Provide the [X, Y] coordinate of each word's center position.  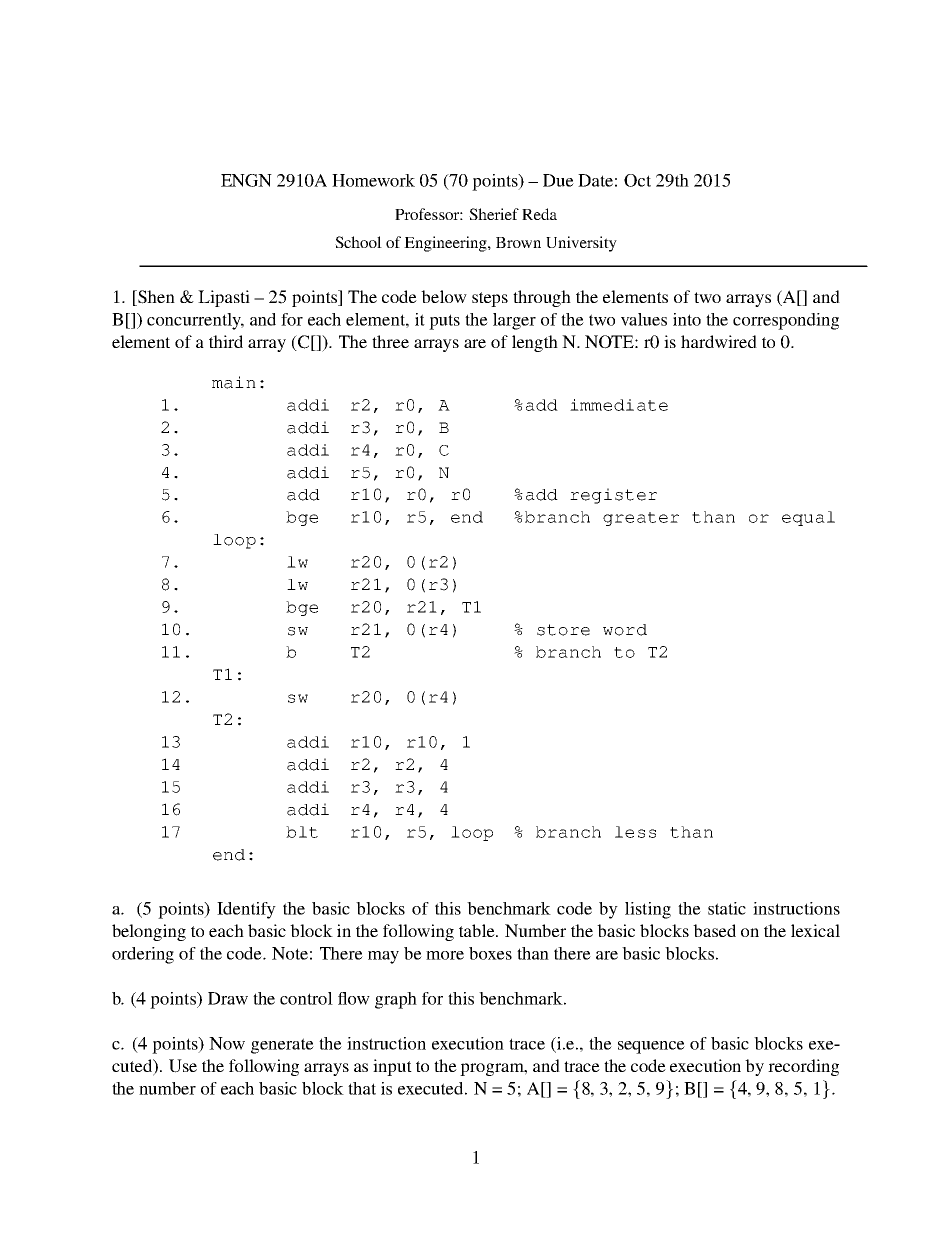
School [358, 242]
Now [227, 1043]
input [392, 1067]
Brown [518, 242]
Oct [637, 180]
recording [803, 1067]
